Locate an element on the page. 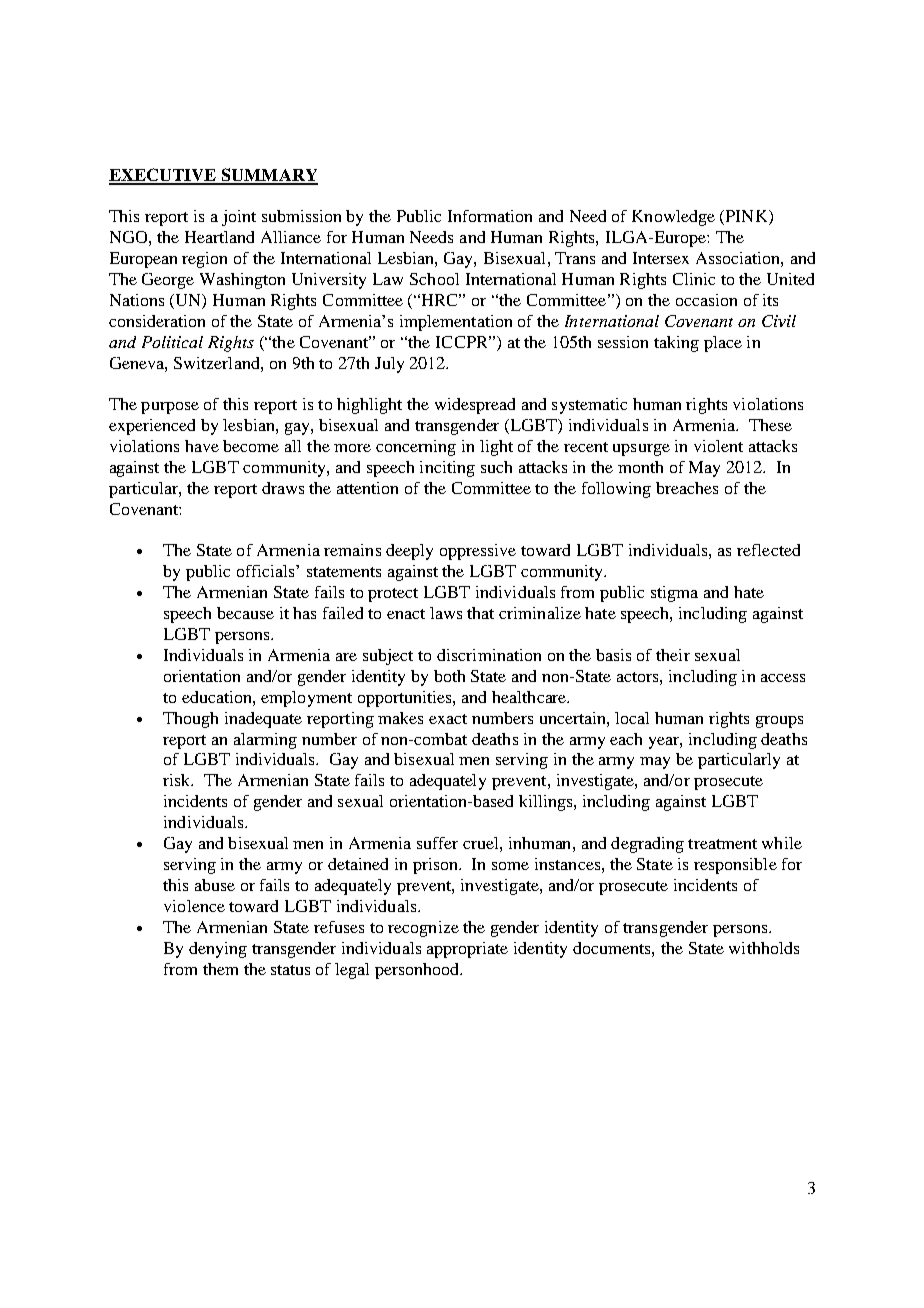  inciting is located at coordinates (447, 469).
